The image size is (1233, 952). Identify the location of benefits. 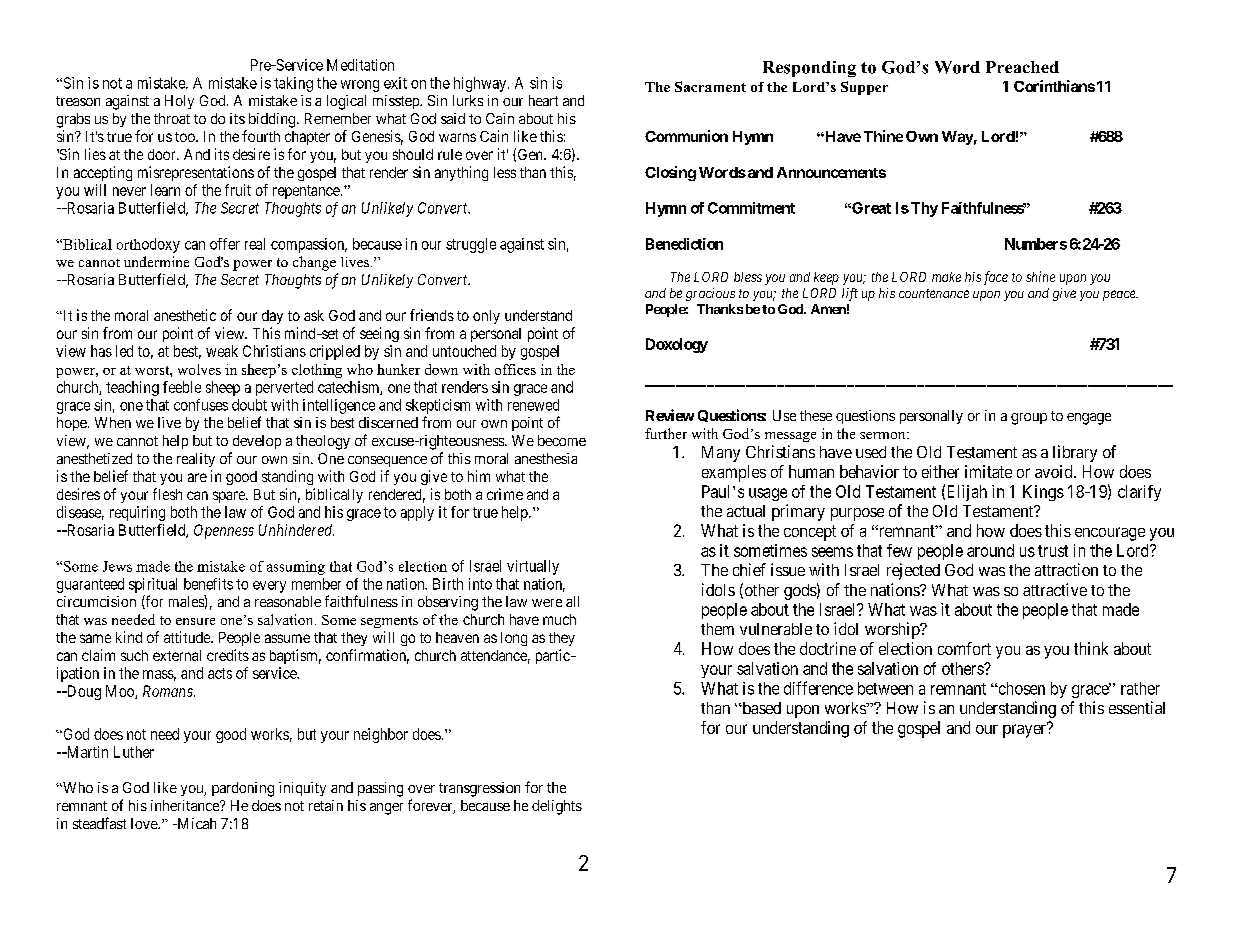
(208, 584).
